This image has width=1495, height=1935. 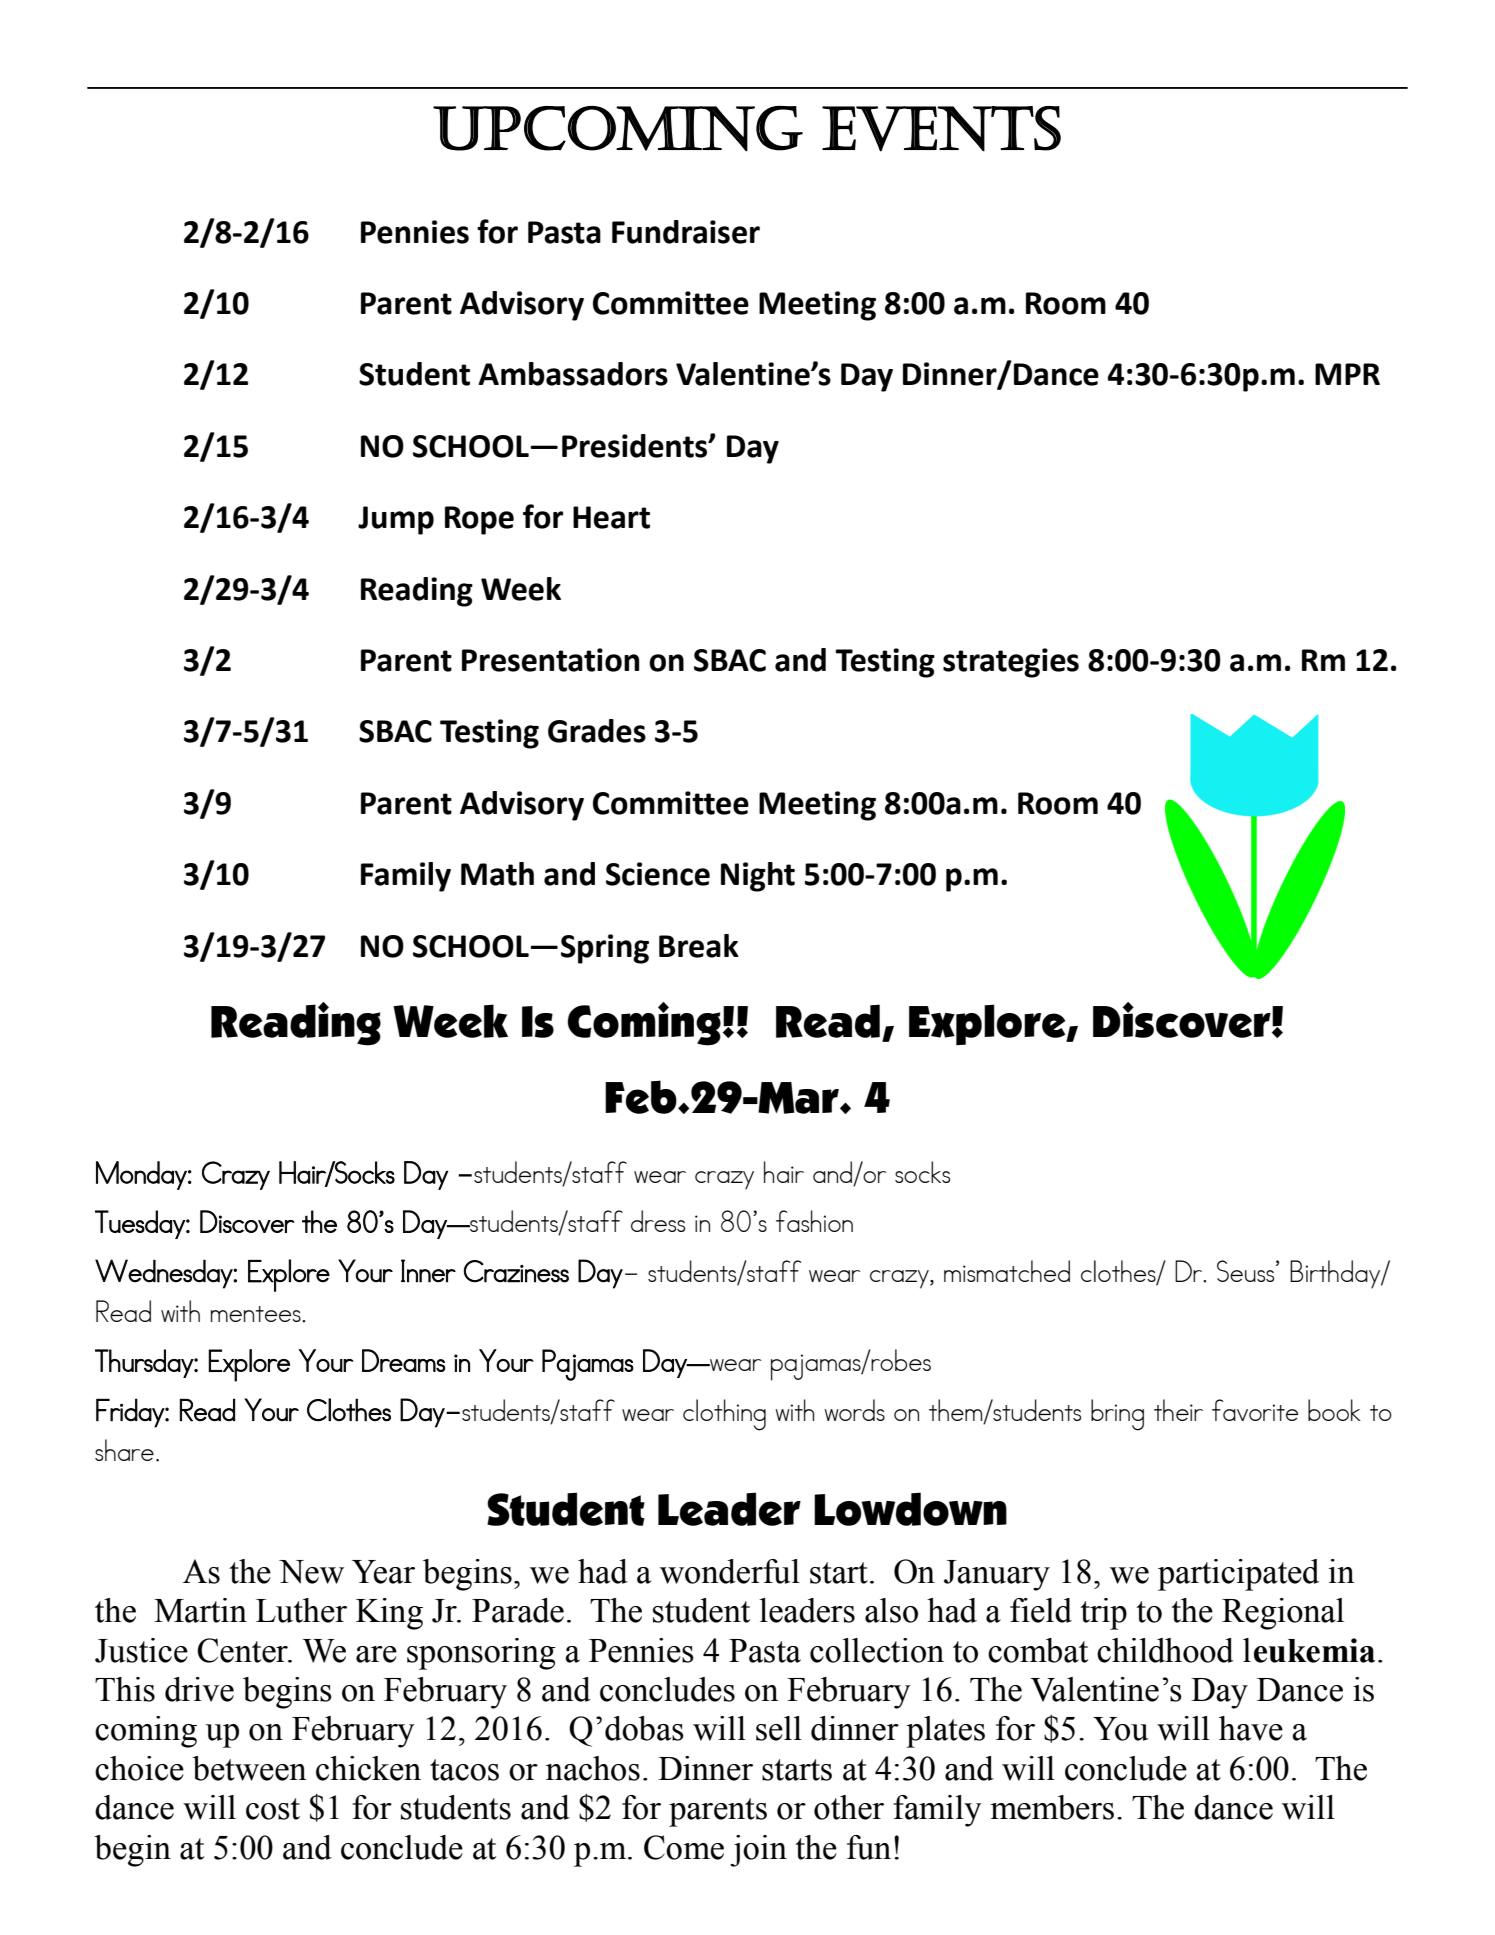 I want to click on Ambassadors, so click(x=573, y=374).
